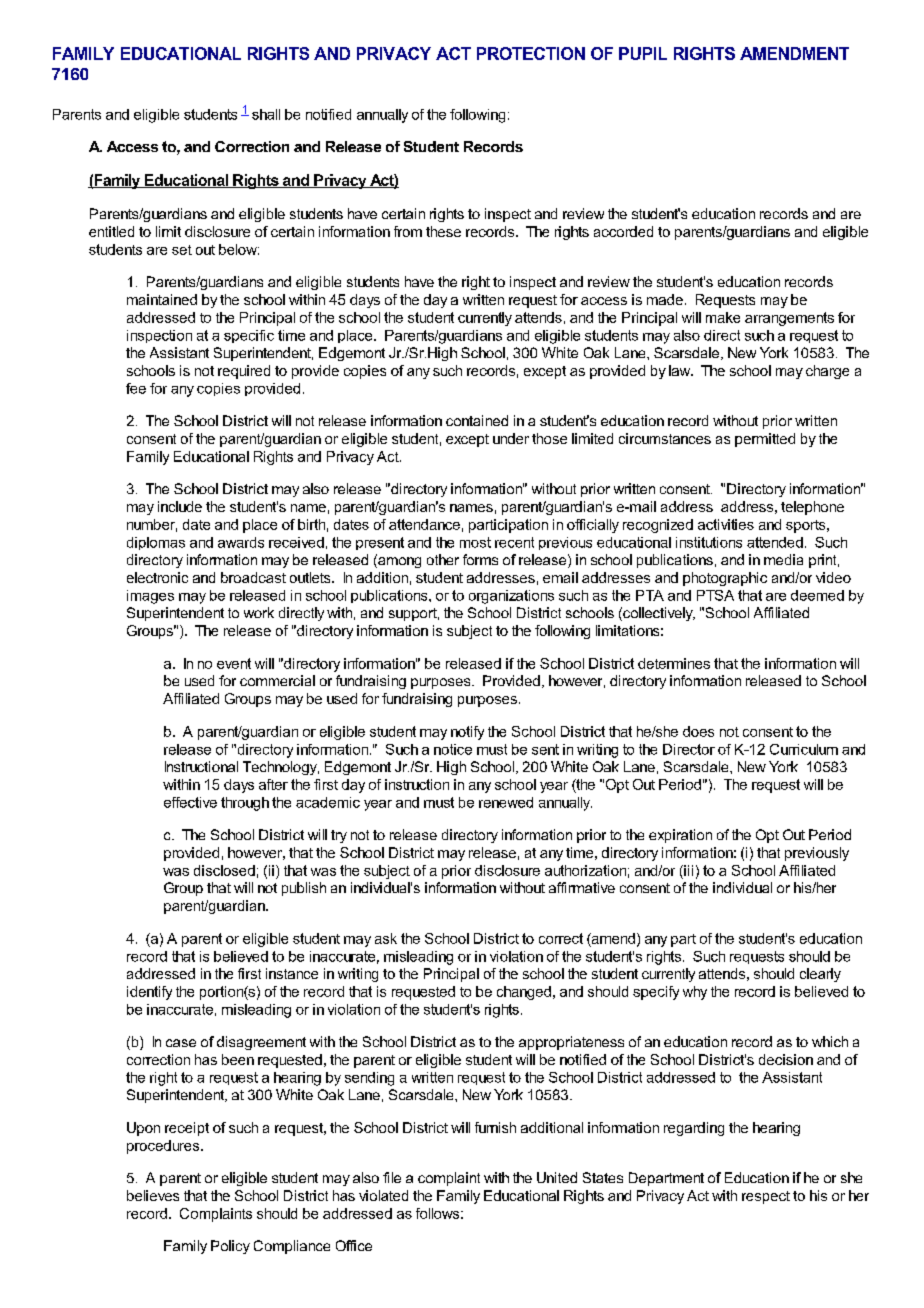  I want to click on PUPIL, so click(643, 53).
